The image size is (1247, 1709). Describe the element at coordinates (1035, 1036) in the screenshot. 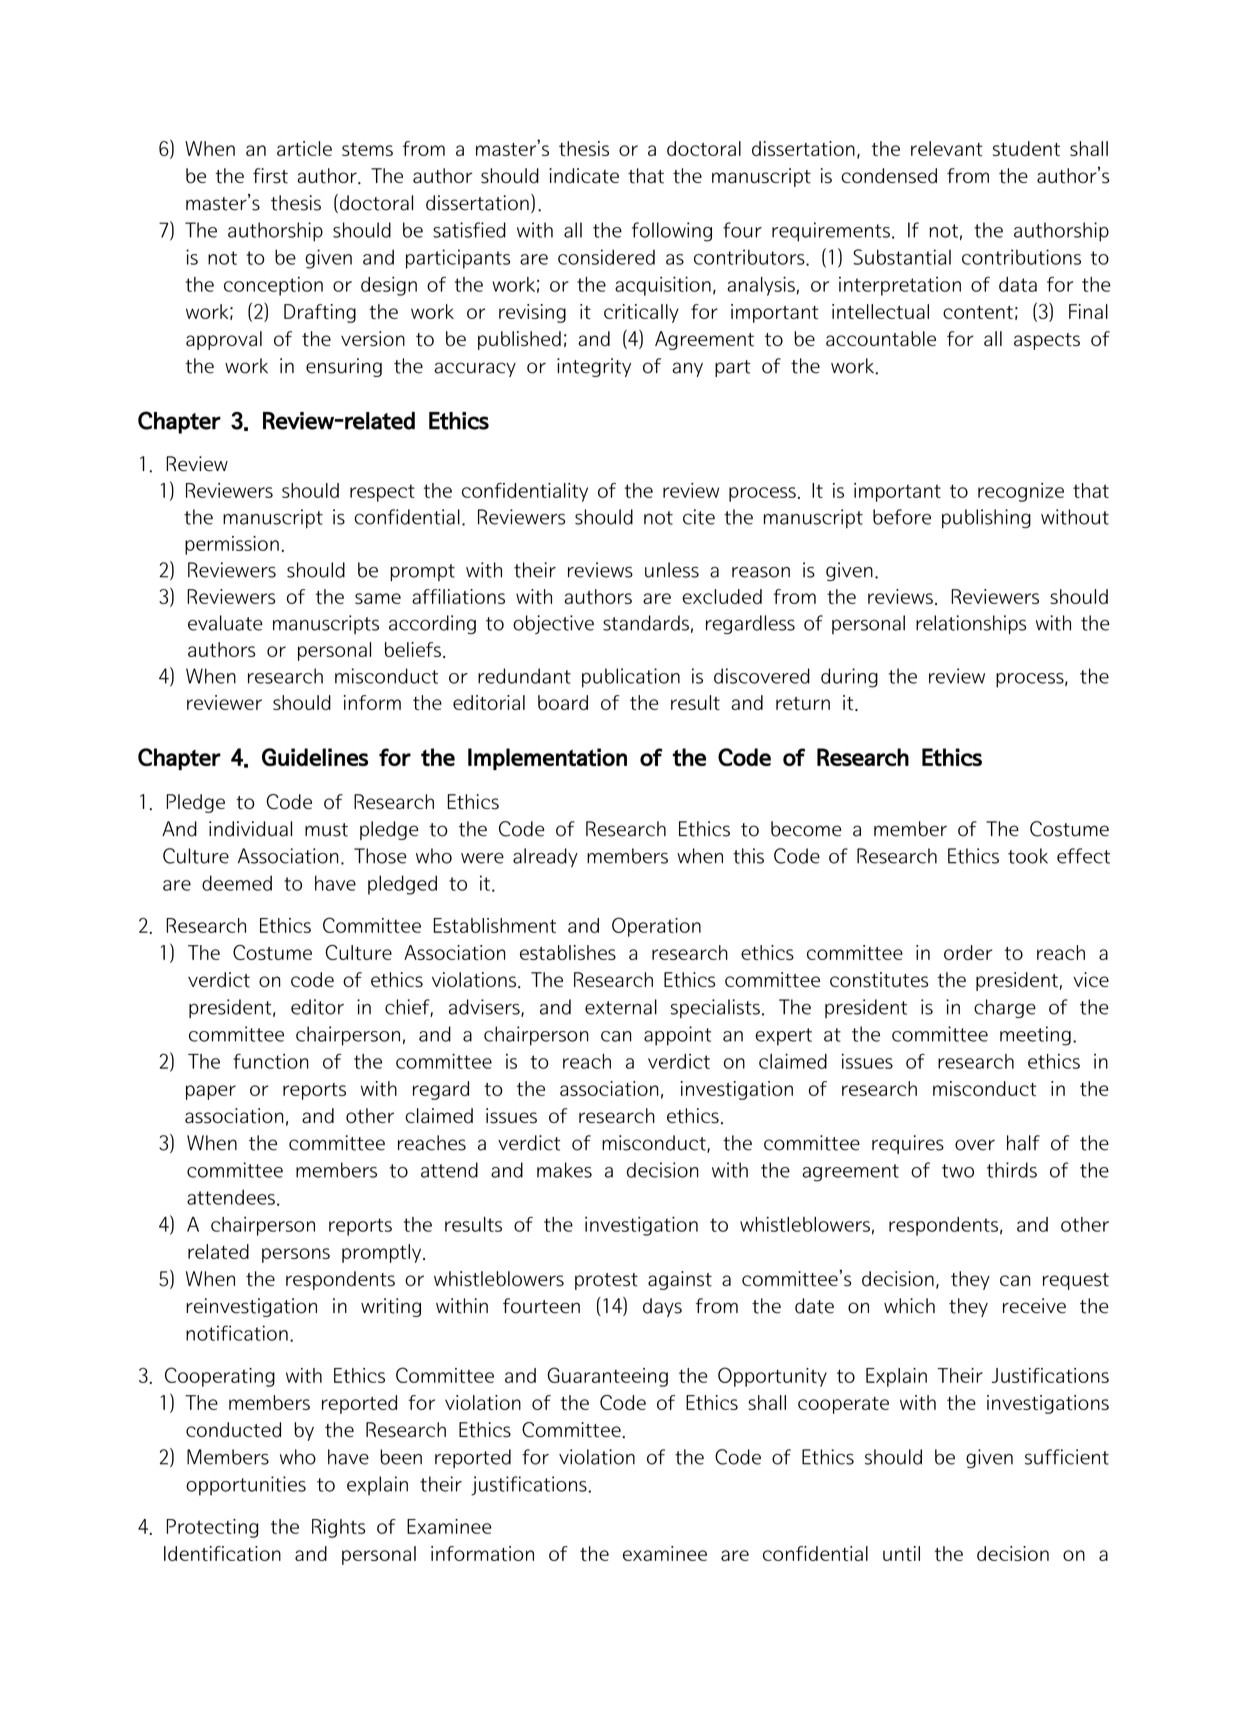

I see `meeting` at that location.
